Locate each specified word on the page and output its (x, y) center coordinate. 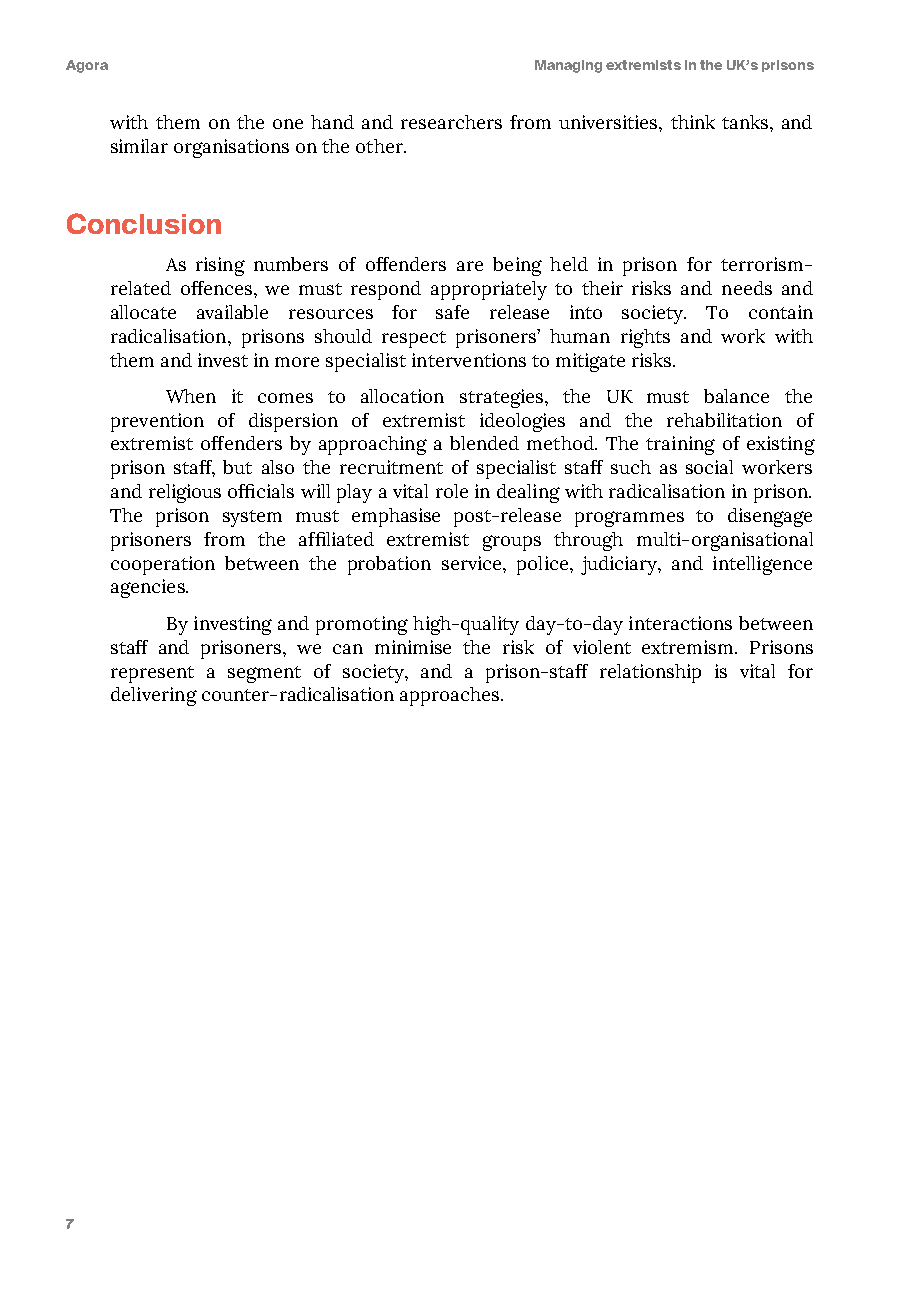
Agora (87, 66)
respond (386, 290)
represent (152, 674)
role (452, 491)
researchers (451, 122)
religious (185, 493)
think (693, 122)
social (709, 467)
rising (220, 266)
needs (747, 288)
